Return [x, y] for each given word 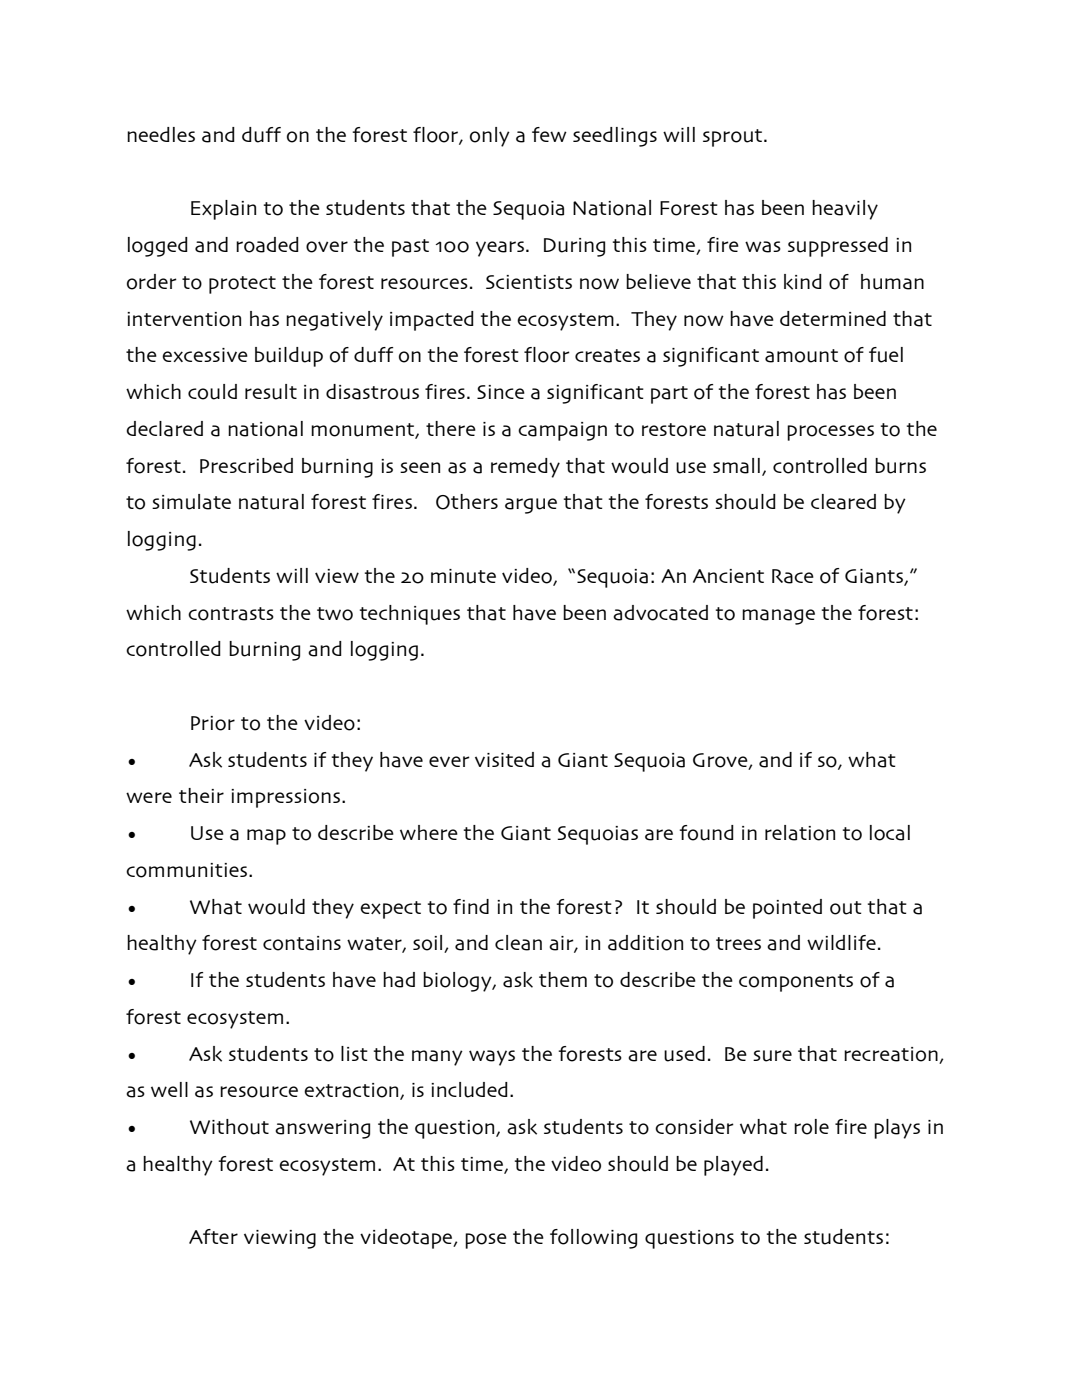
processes [830, 433]
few [549, 134]
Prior [213, 723]
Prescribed [246, 465]
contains [302, 943]
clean [518, 943]
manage [778, 617]
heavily [845, 210]
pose [486, 1241]
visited [504, 759]
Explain [223, 210]
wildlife [841, 942]
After [213, 1236]
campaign [562, 431]
